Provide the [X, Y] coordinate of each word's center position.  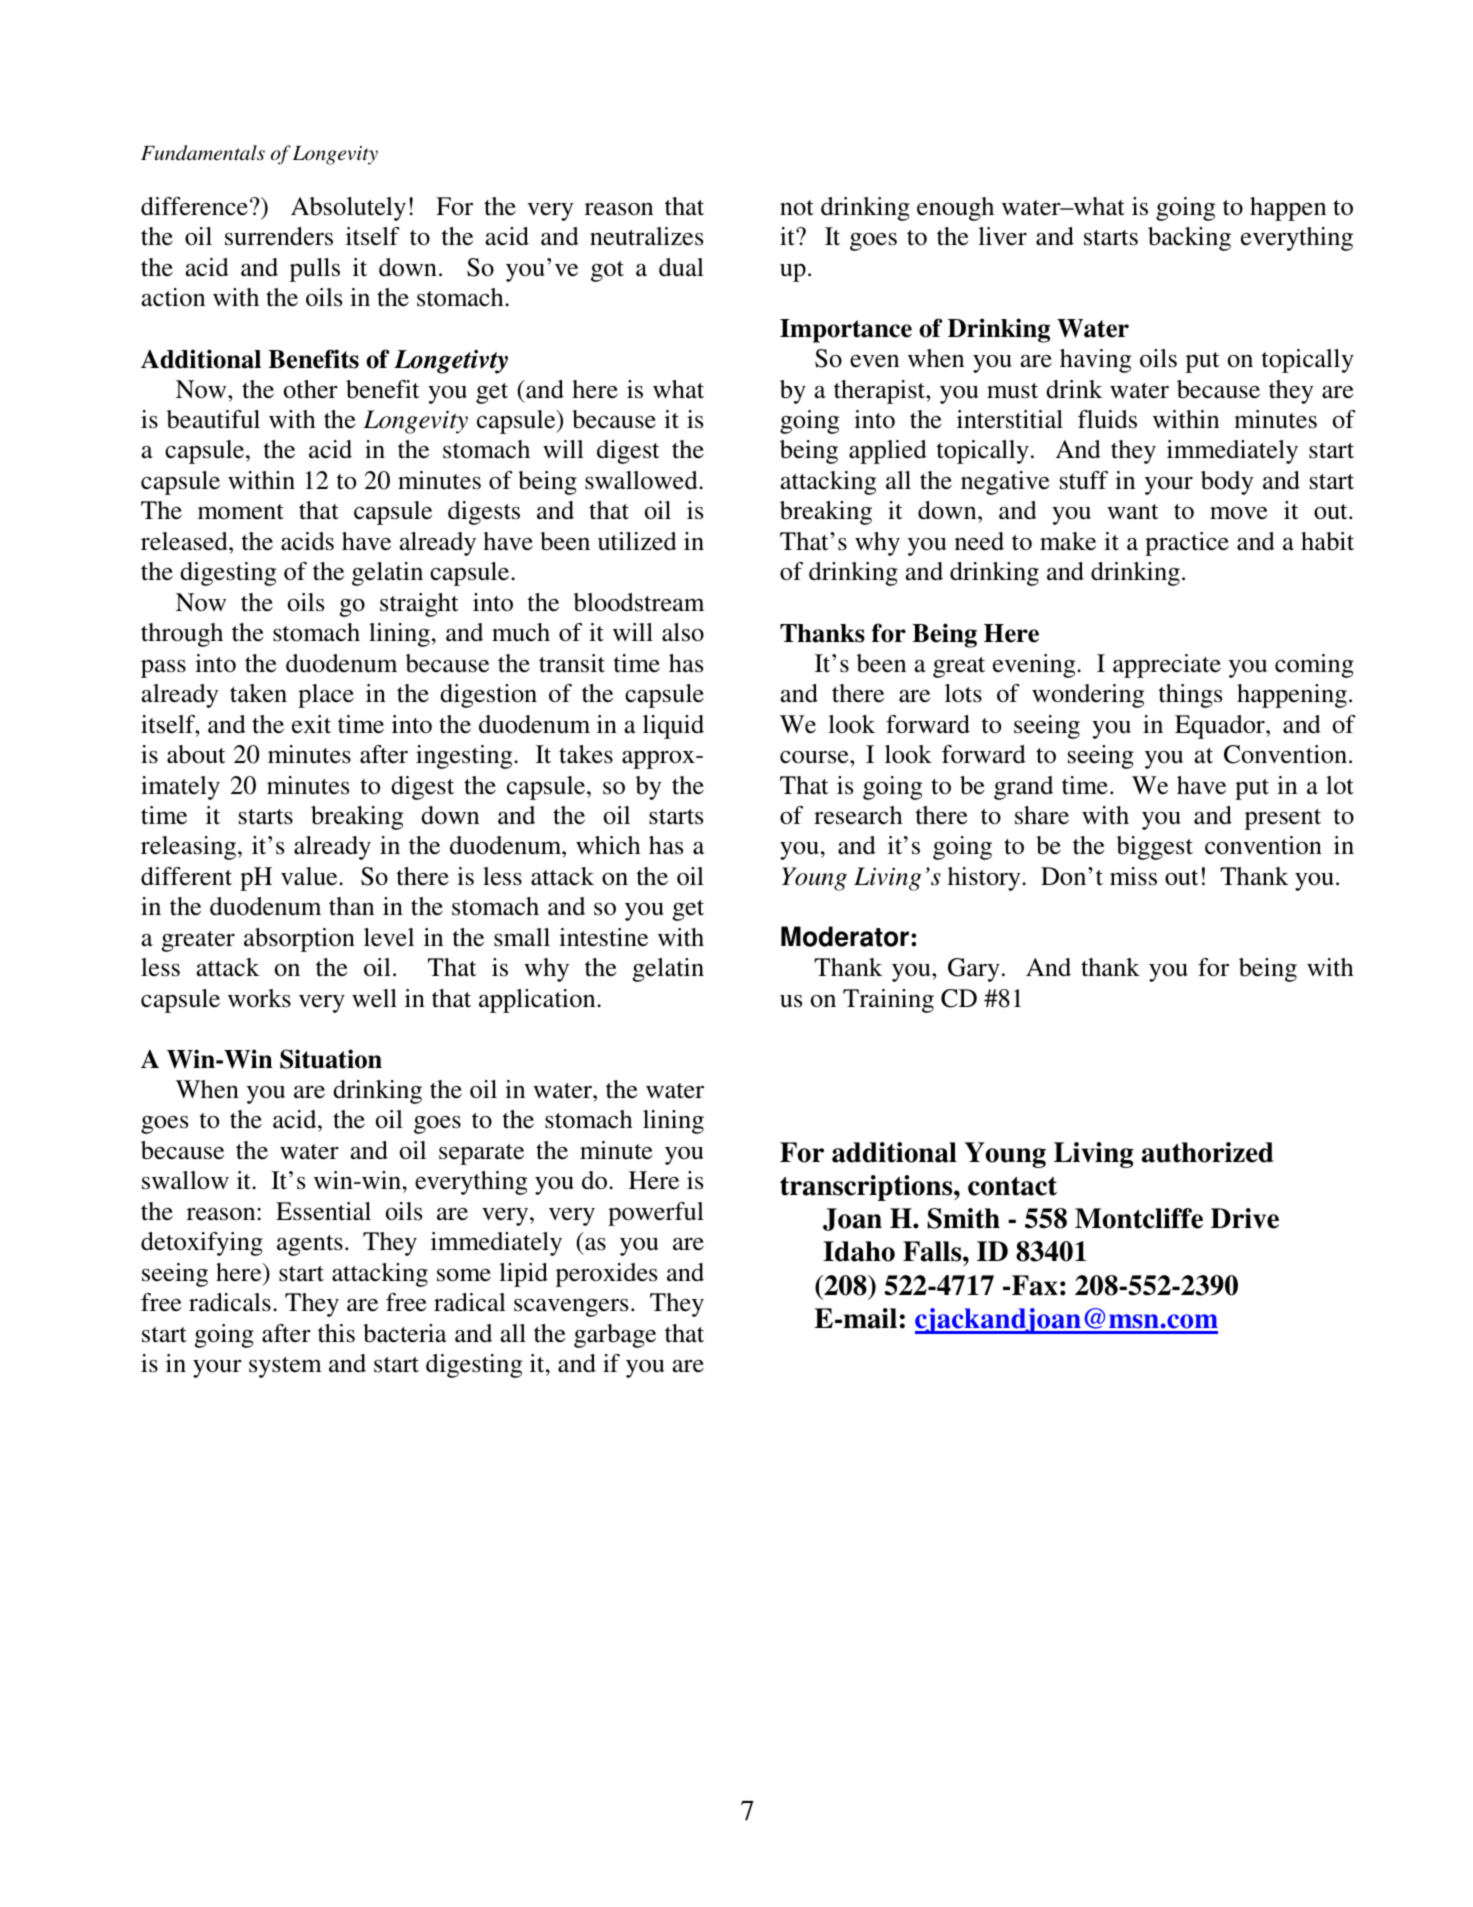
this [336, 1333]
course [815, 757]
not [797, 208]
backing [1189, 239]
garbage [615, 1336]
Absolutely [348, 209]
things [1190, 696]
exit [311, 724]
